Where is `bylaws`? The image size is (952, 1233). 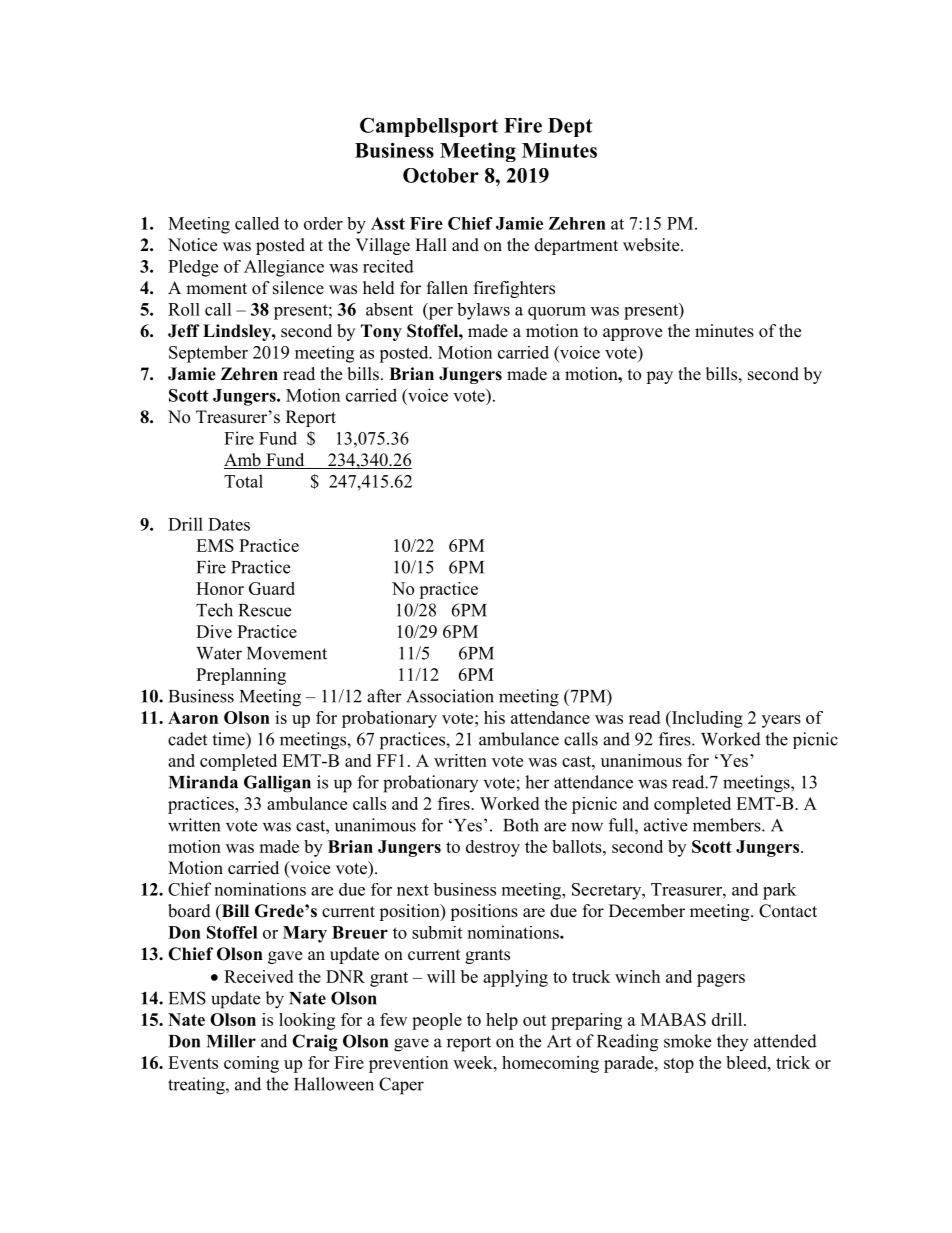 bylaws is located at coordinates (483, 311).
